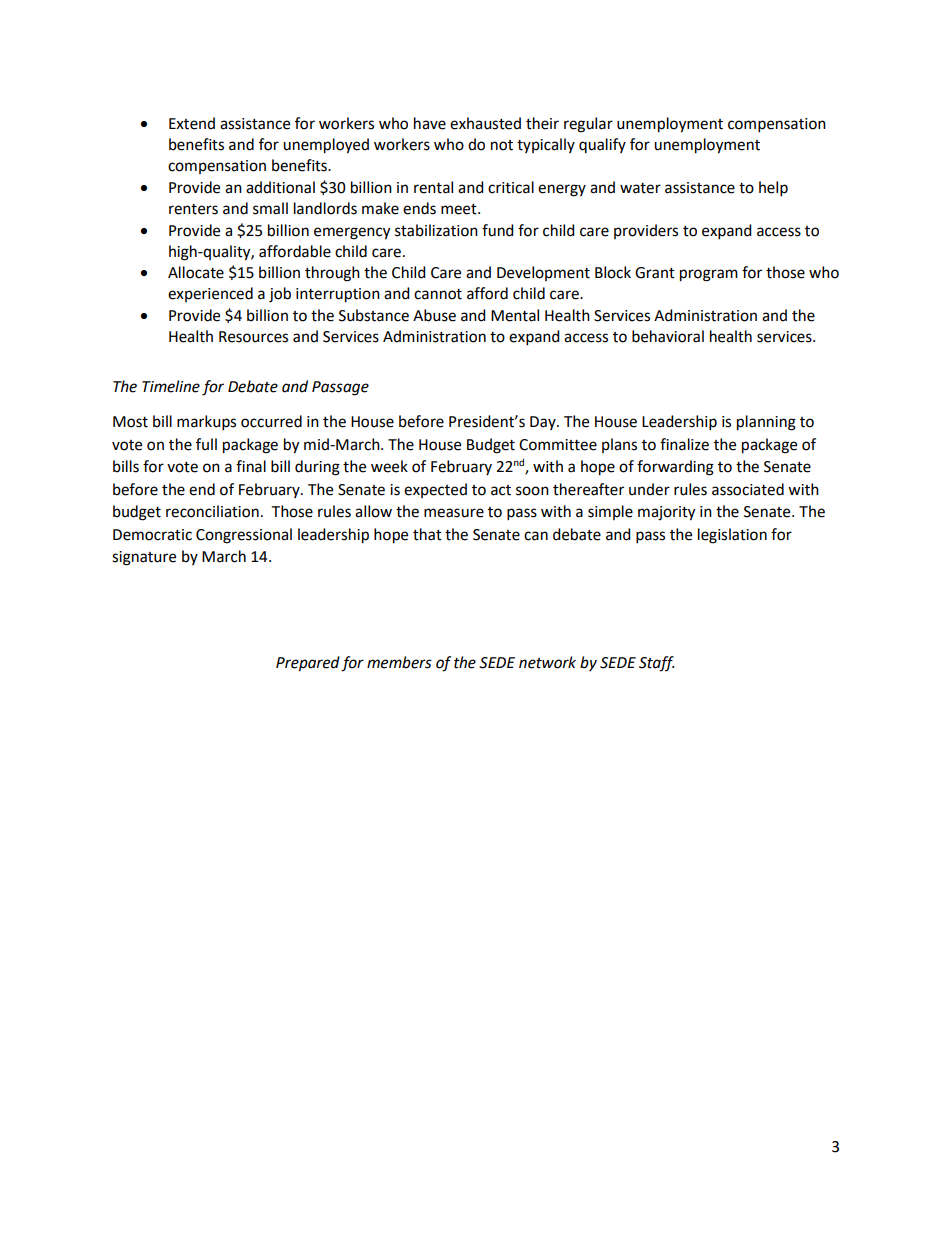 The width and height of the screenshot is (952, 1233). I want to click on qualify, so click(602, 145).
